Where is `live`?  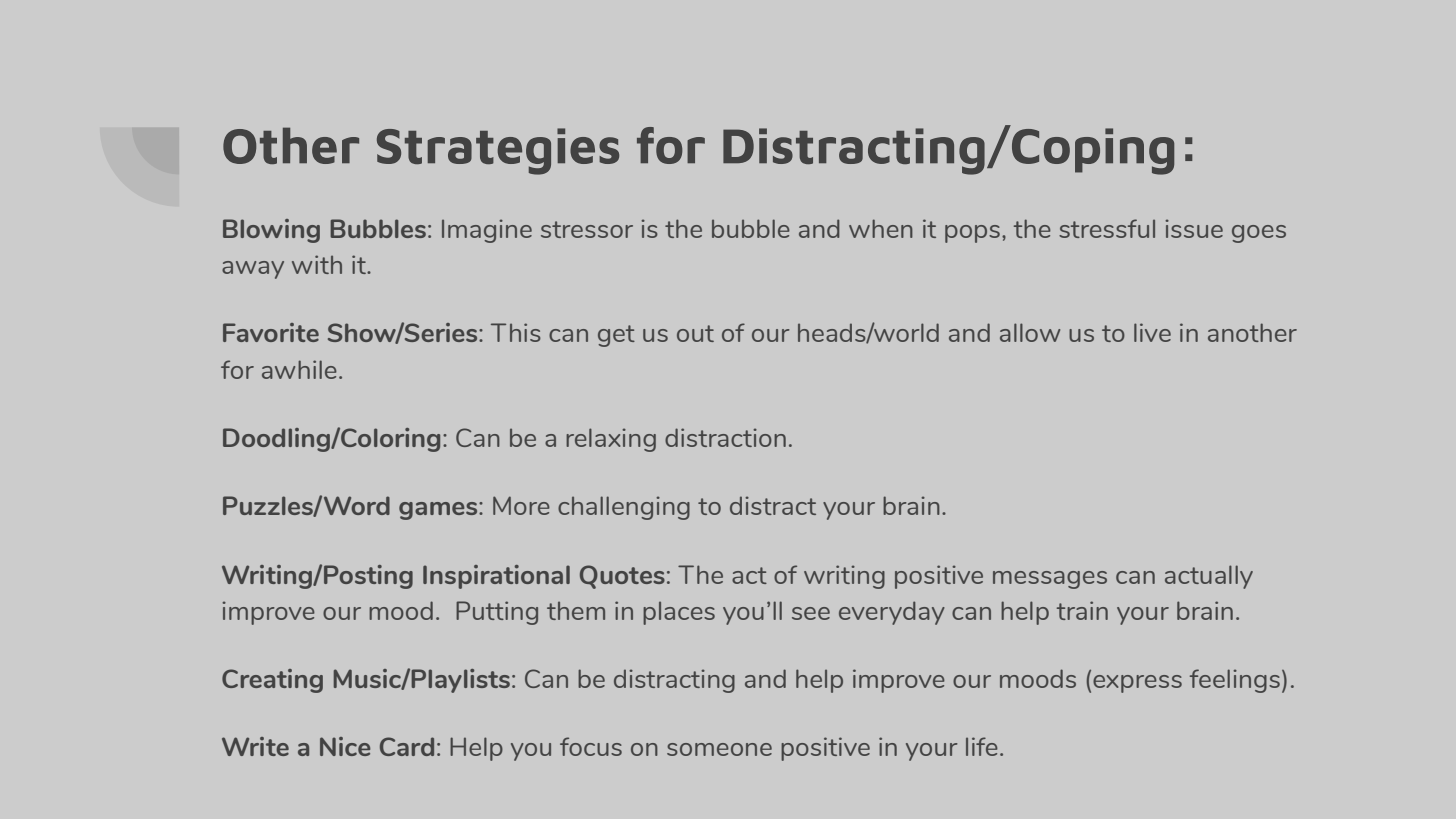
live is located at coordinates (1152, 332).
